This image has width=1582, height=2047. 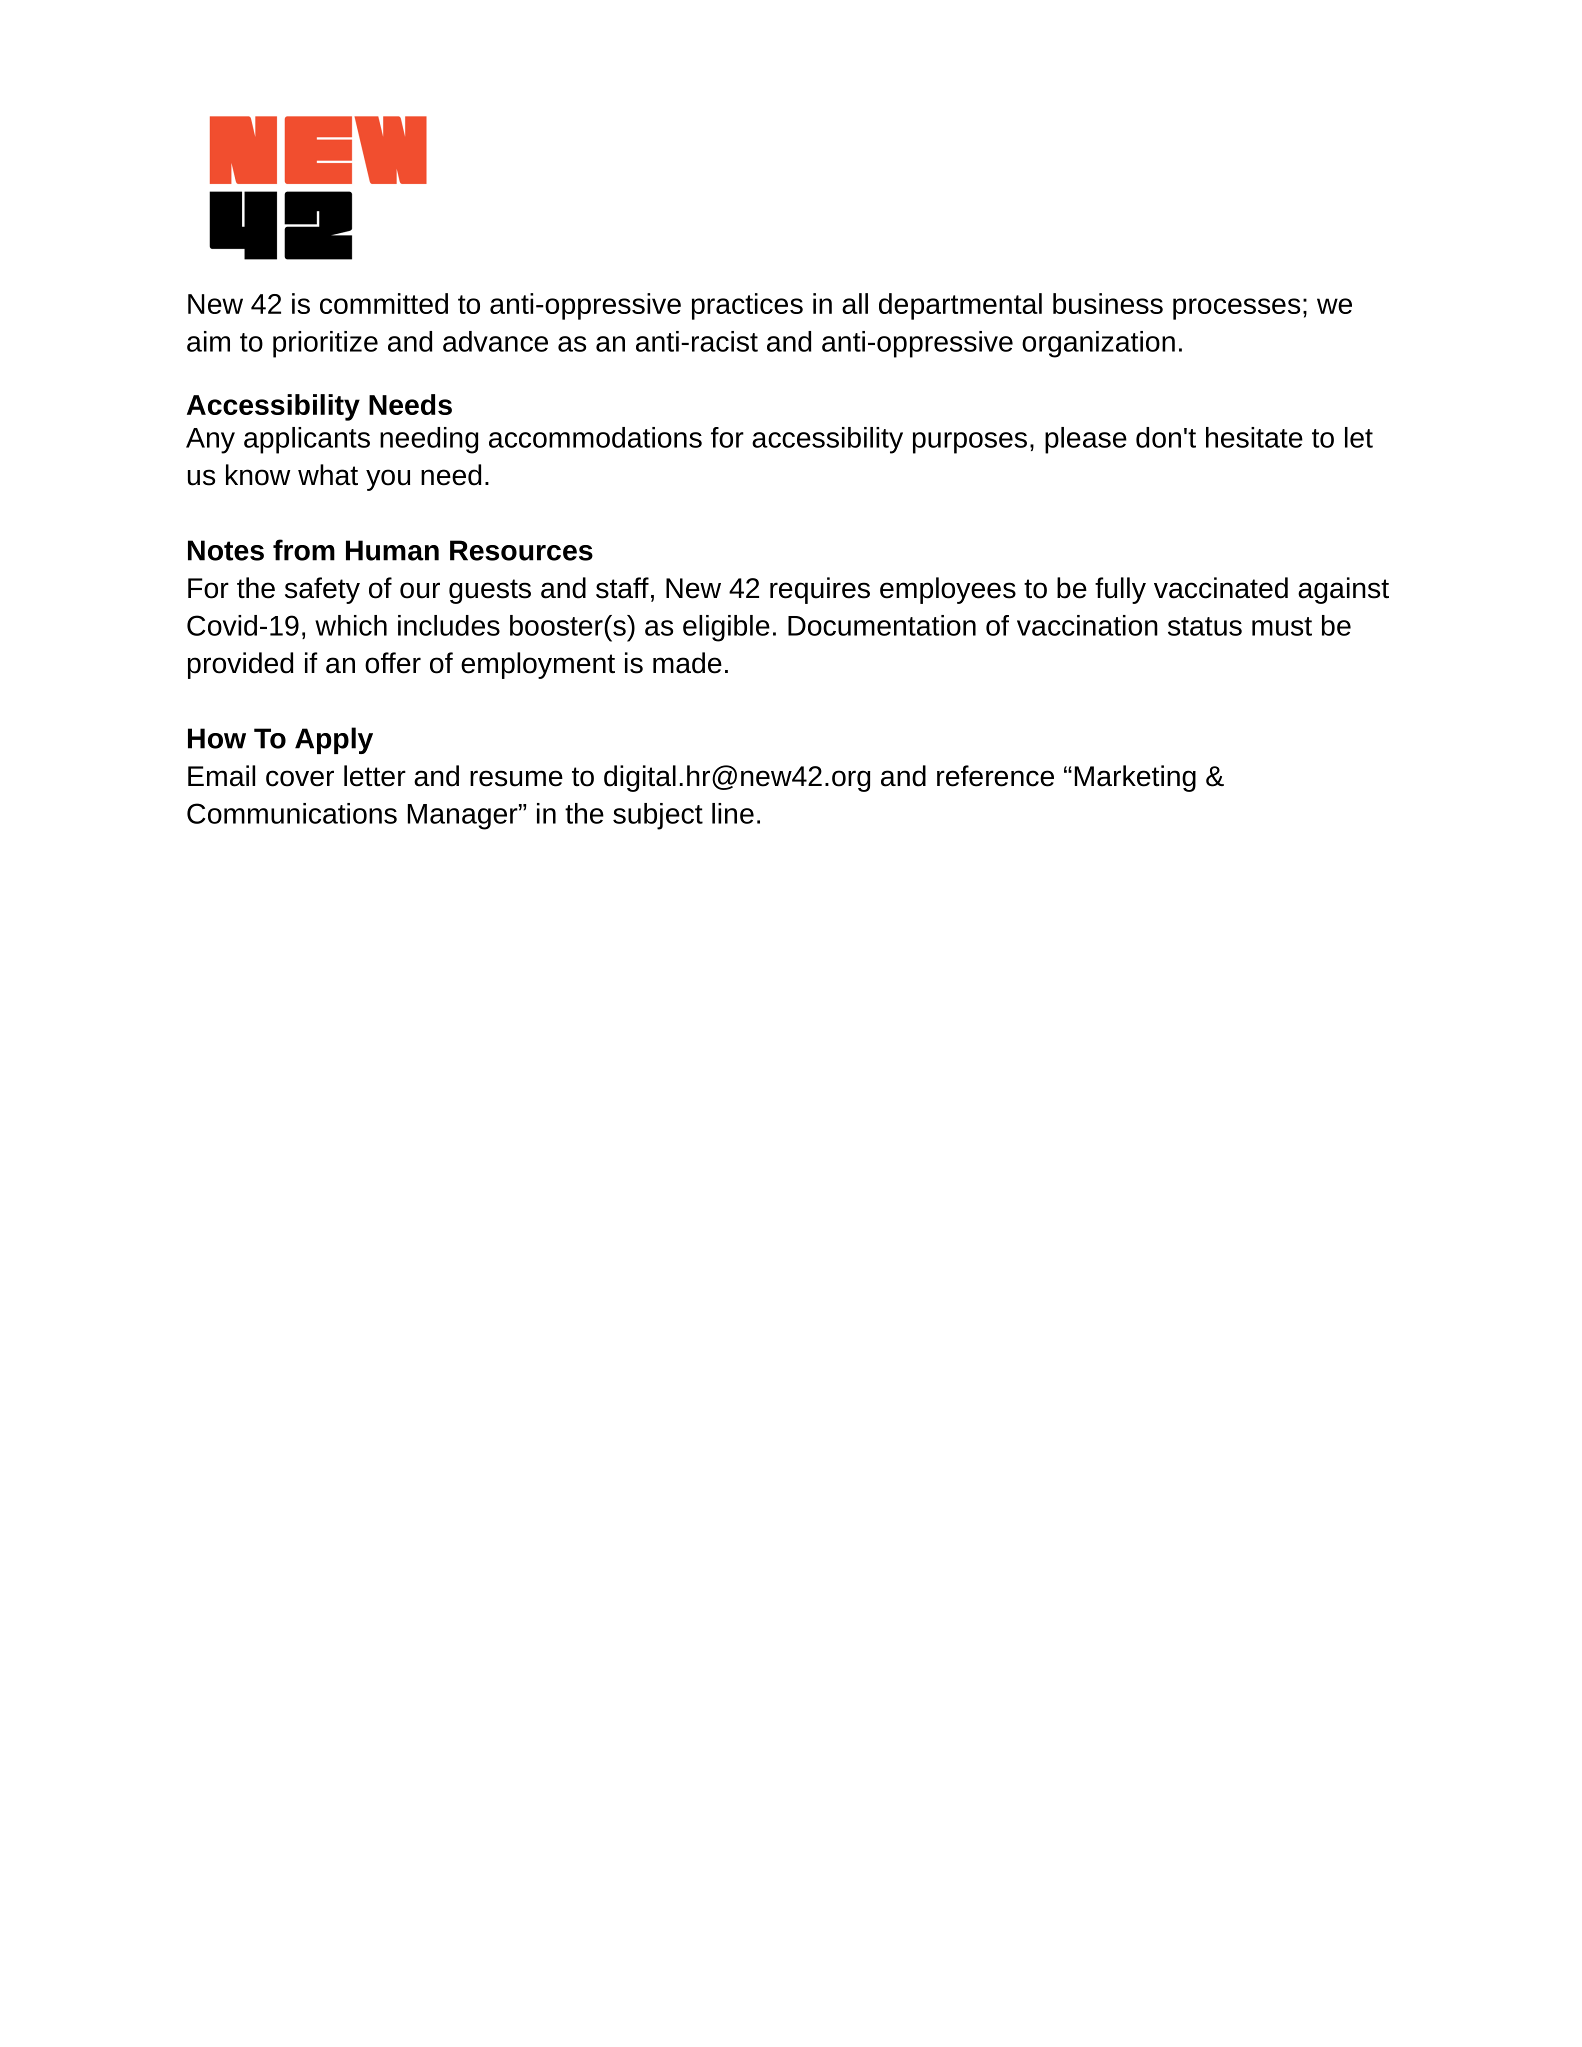 I want to click on status, so click(x=1205, y=626).
